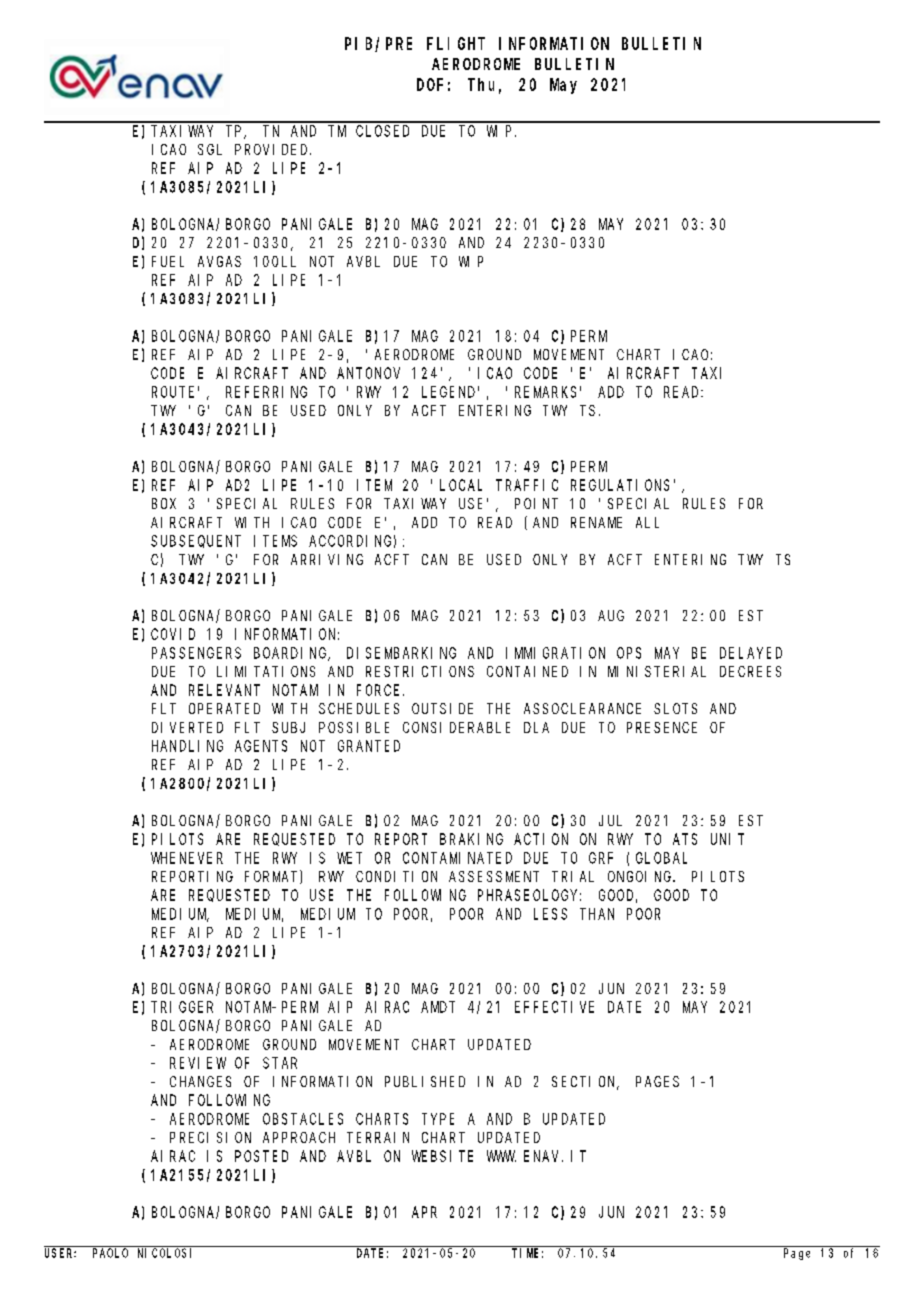  I want to click on CONDITION, so click(396, 876).
